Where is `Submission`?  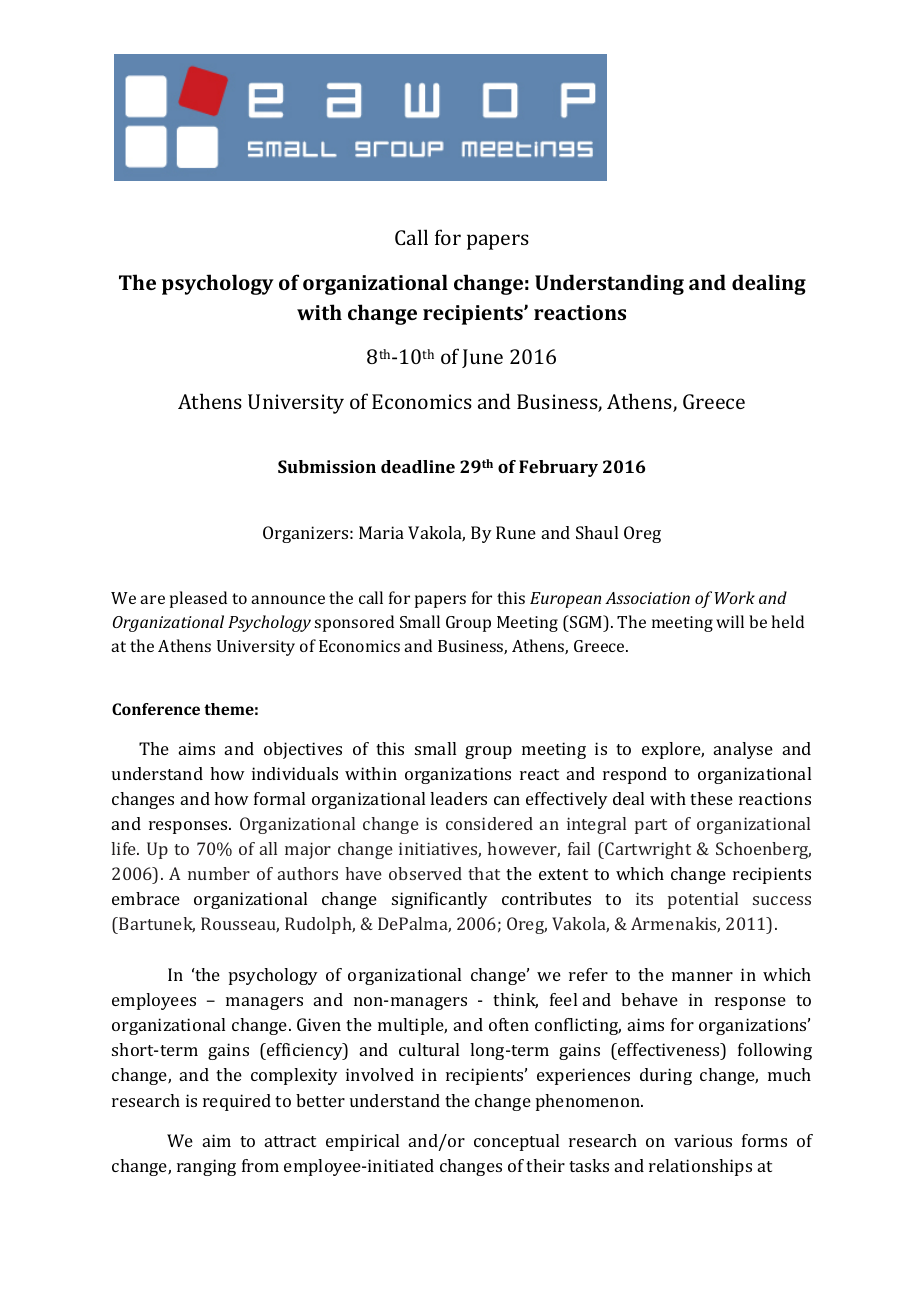 Submission is located at coordinates (327, 466).
